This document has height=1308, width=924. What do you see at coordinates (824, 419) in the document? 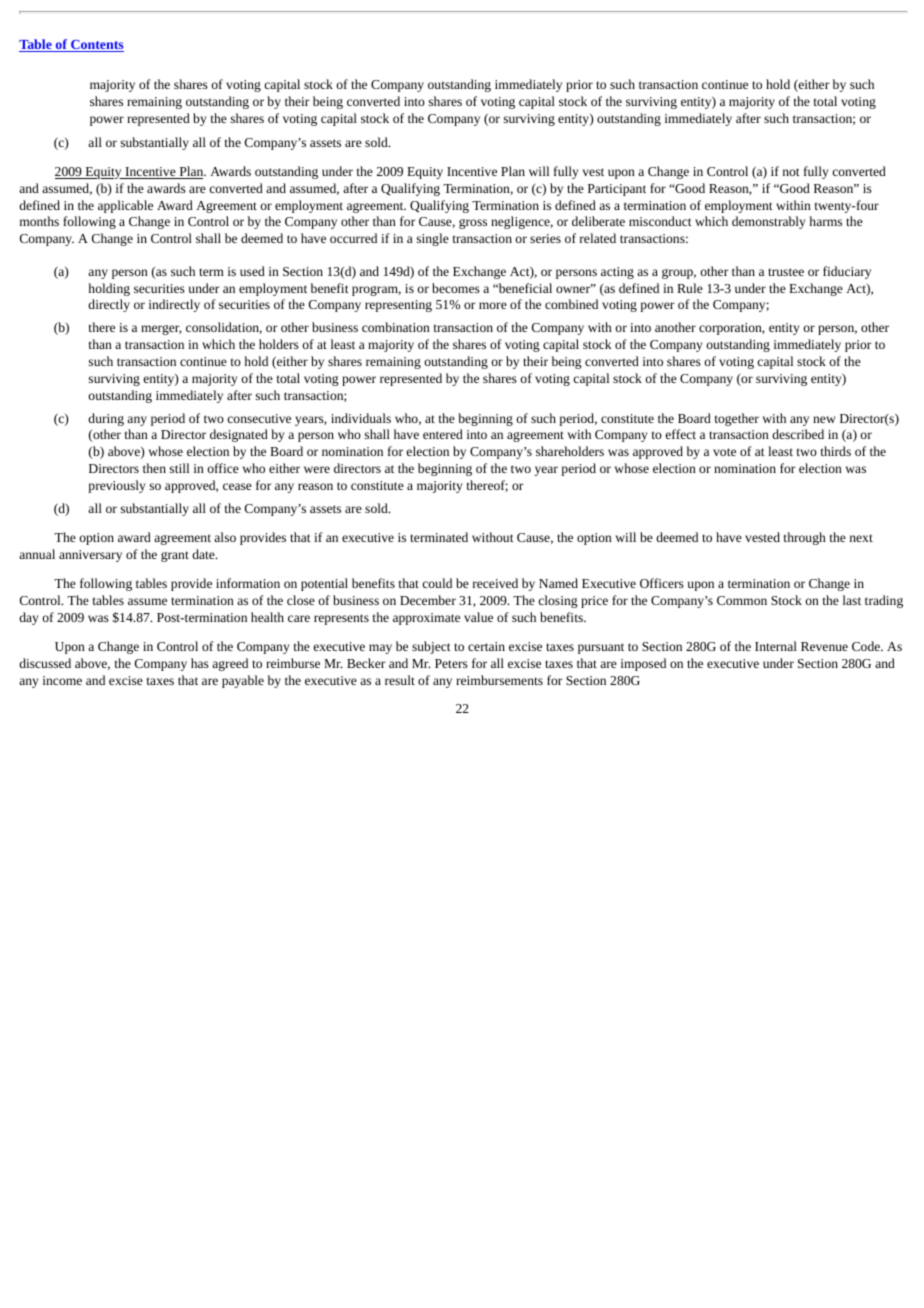
I see `new` at bounding box center [824, 419].
